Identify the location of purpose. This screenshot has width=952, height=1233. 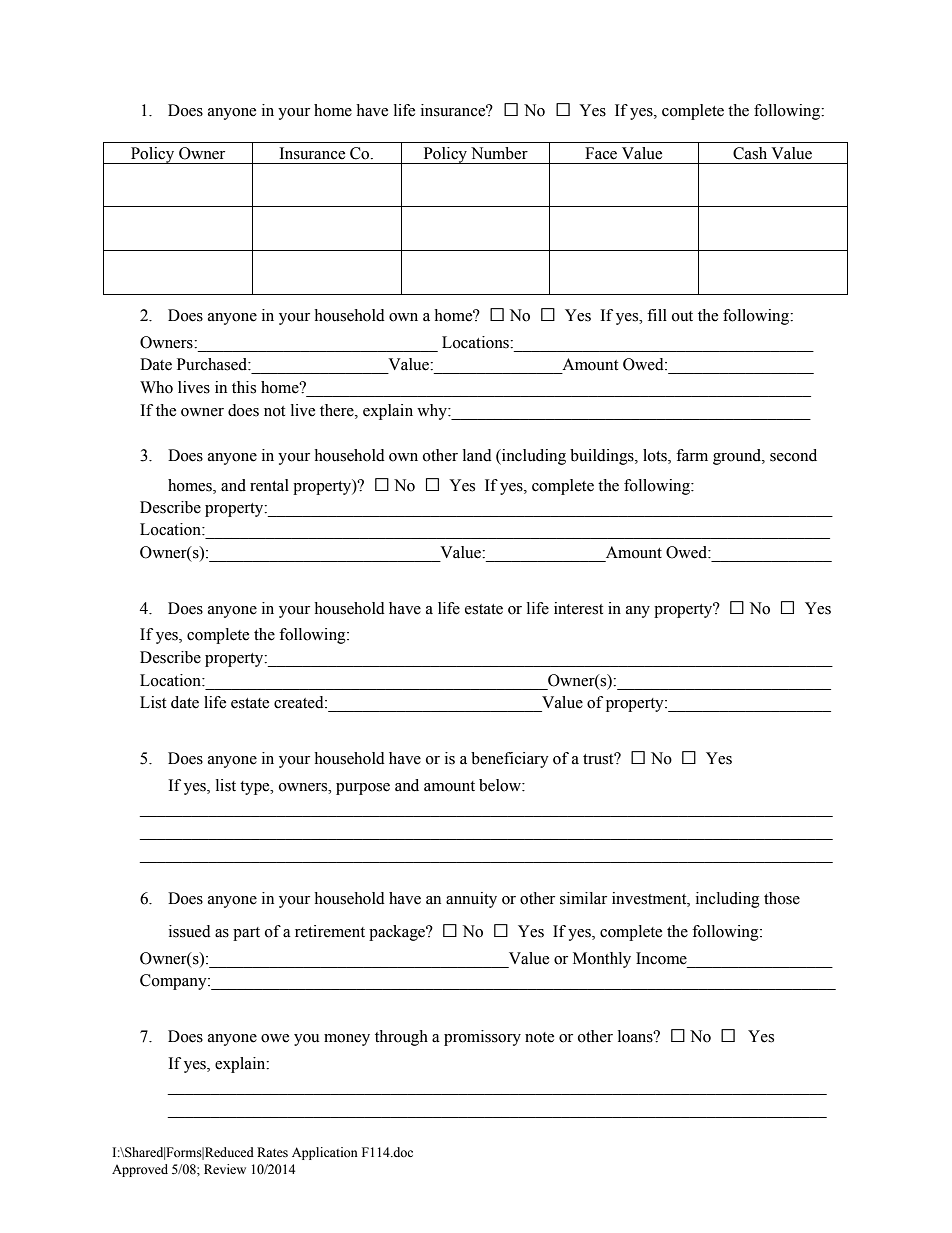
(363, 789).
